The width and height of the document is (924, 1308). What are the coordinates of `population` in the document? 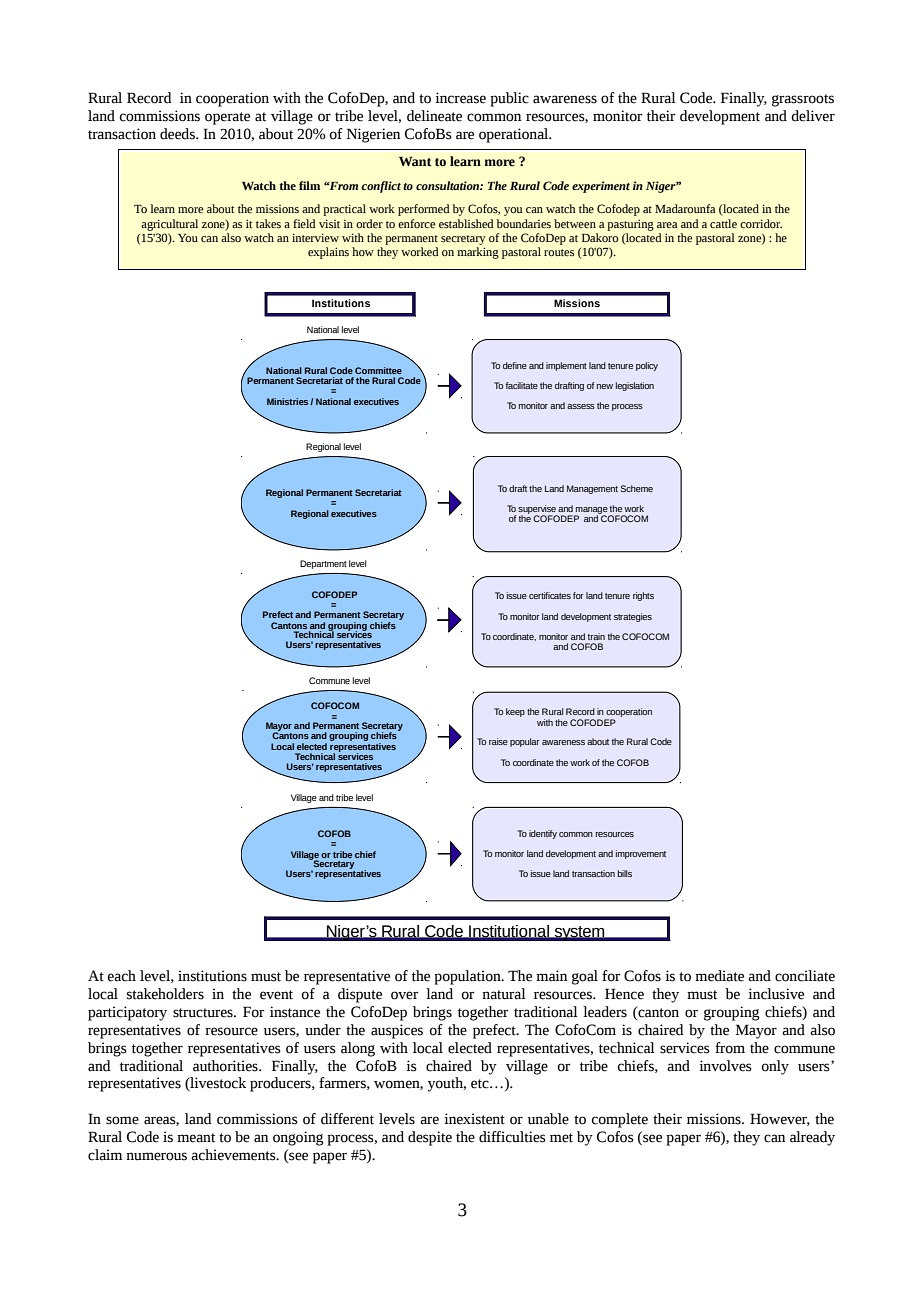 It's located at (468, 977).
